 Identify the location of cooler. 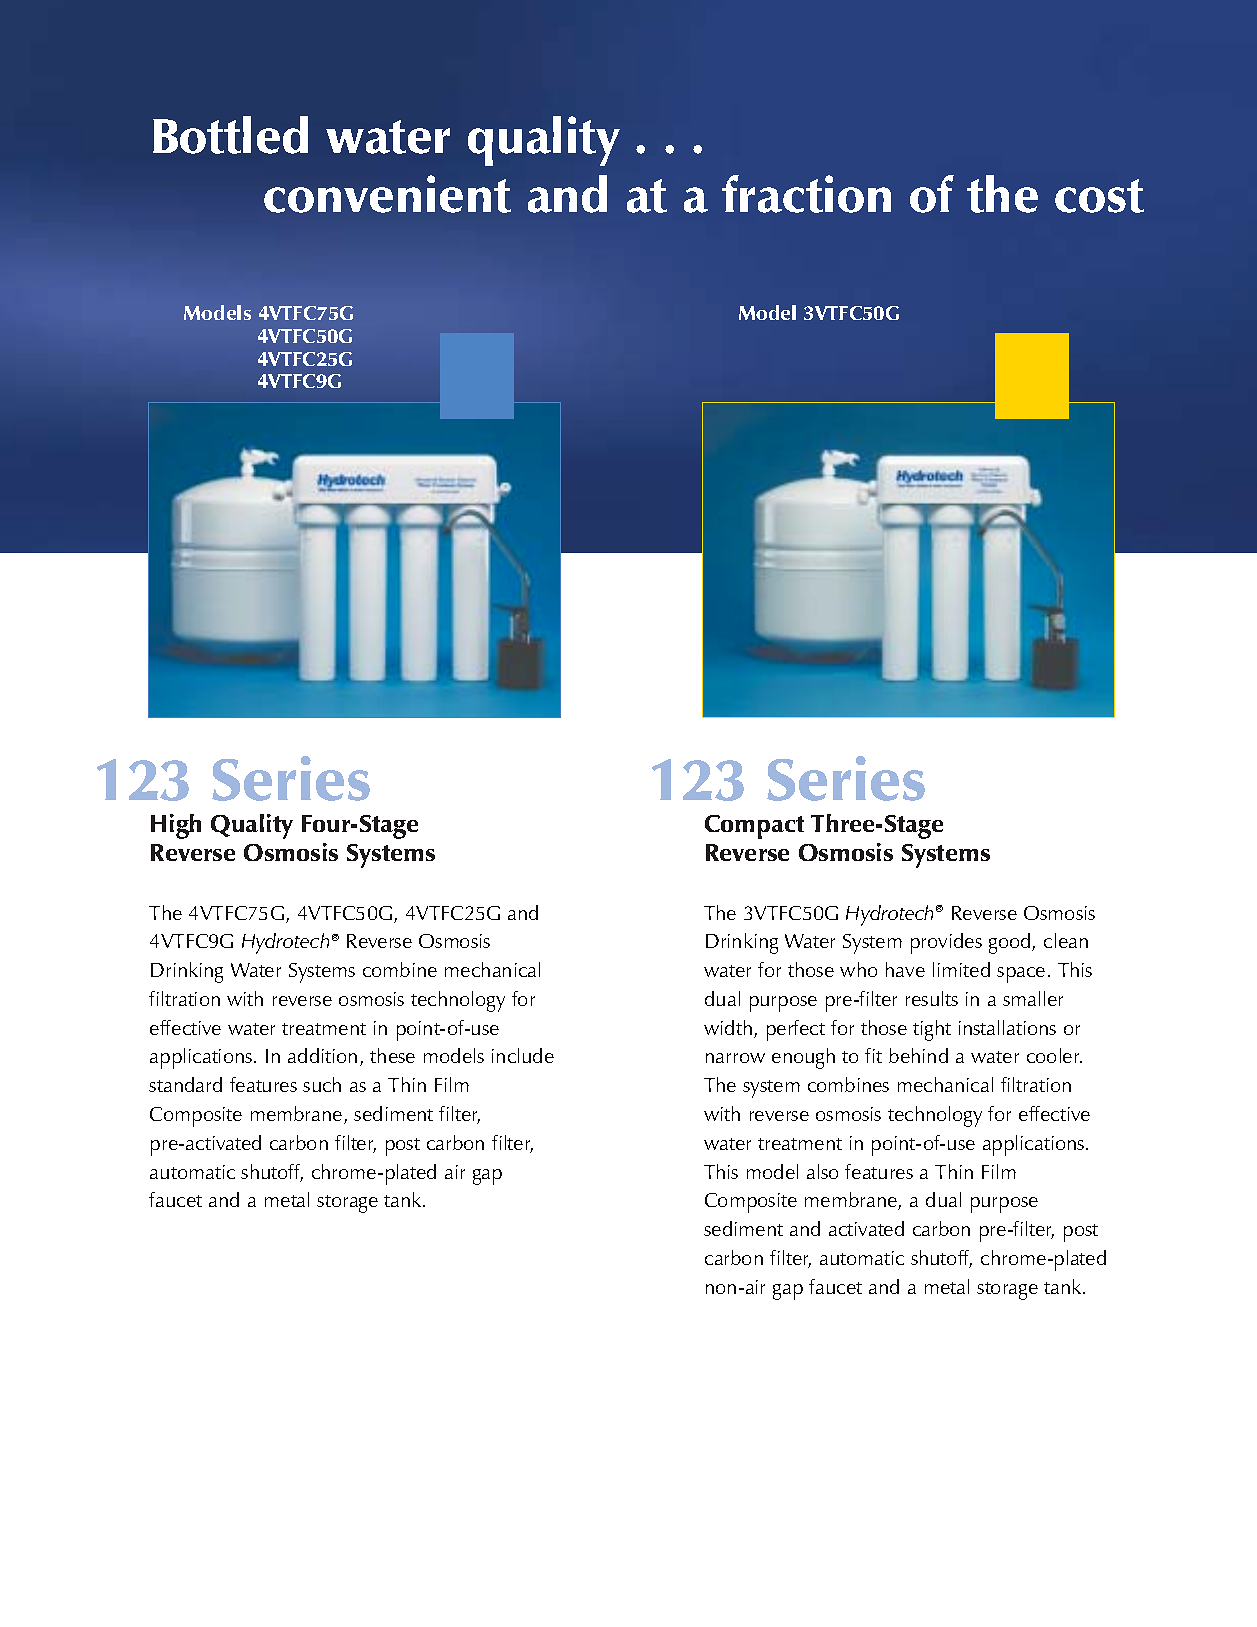
(1054, 1055).
